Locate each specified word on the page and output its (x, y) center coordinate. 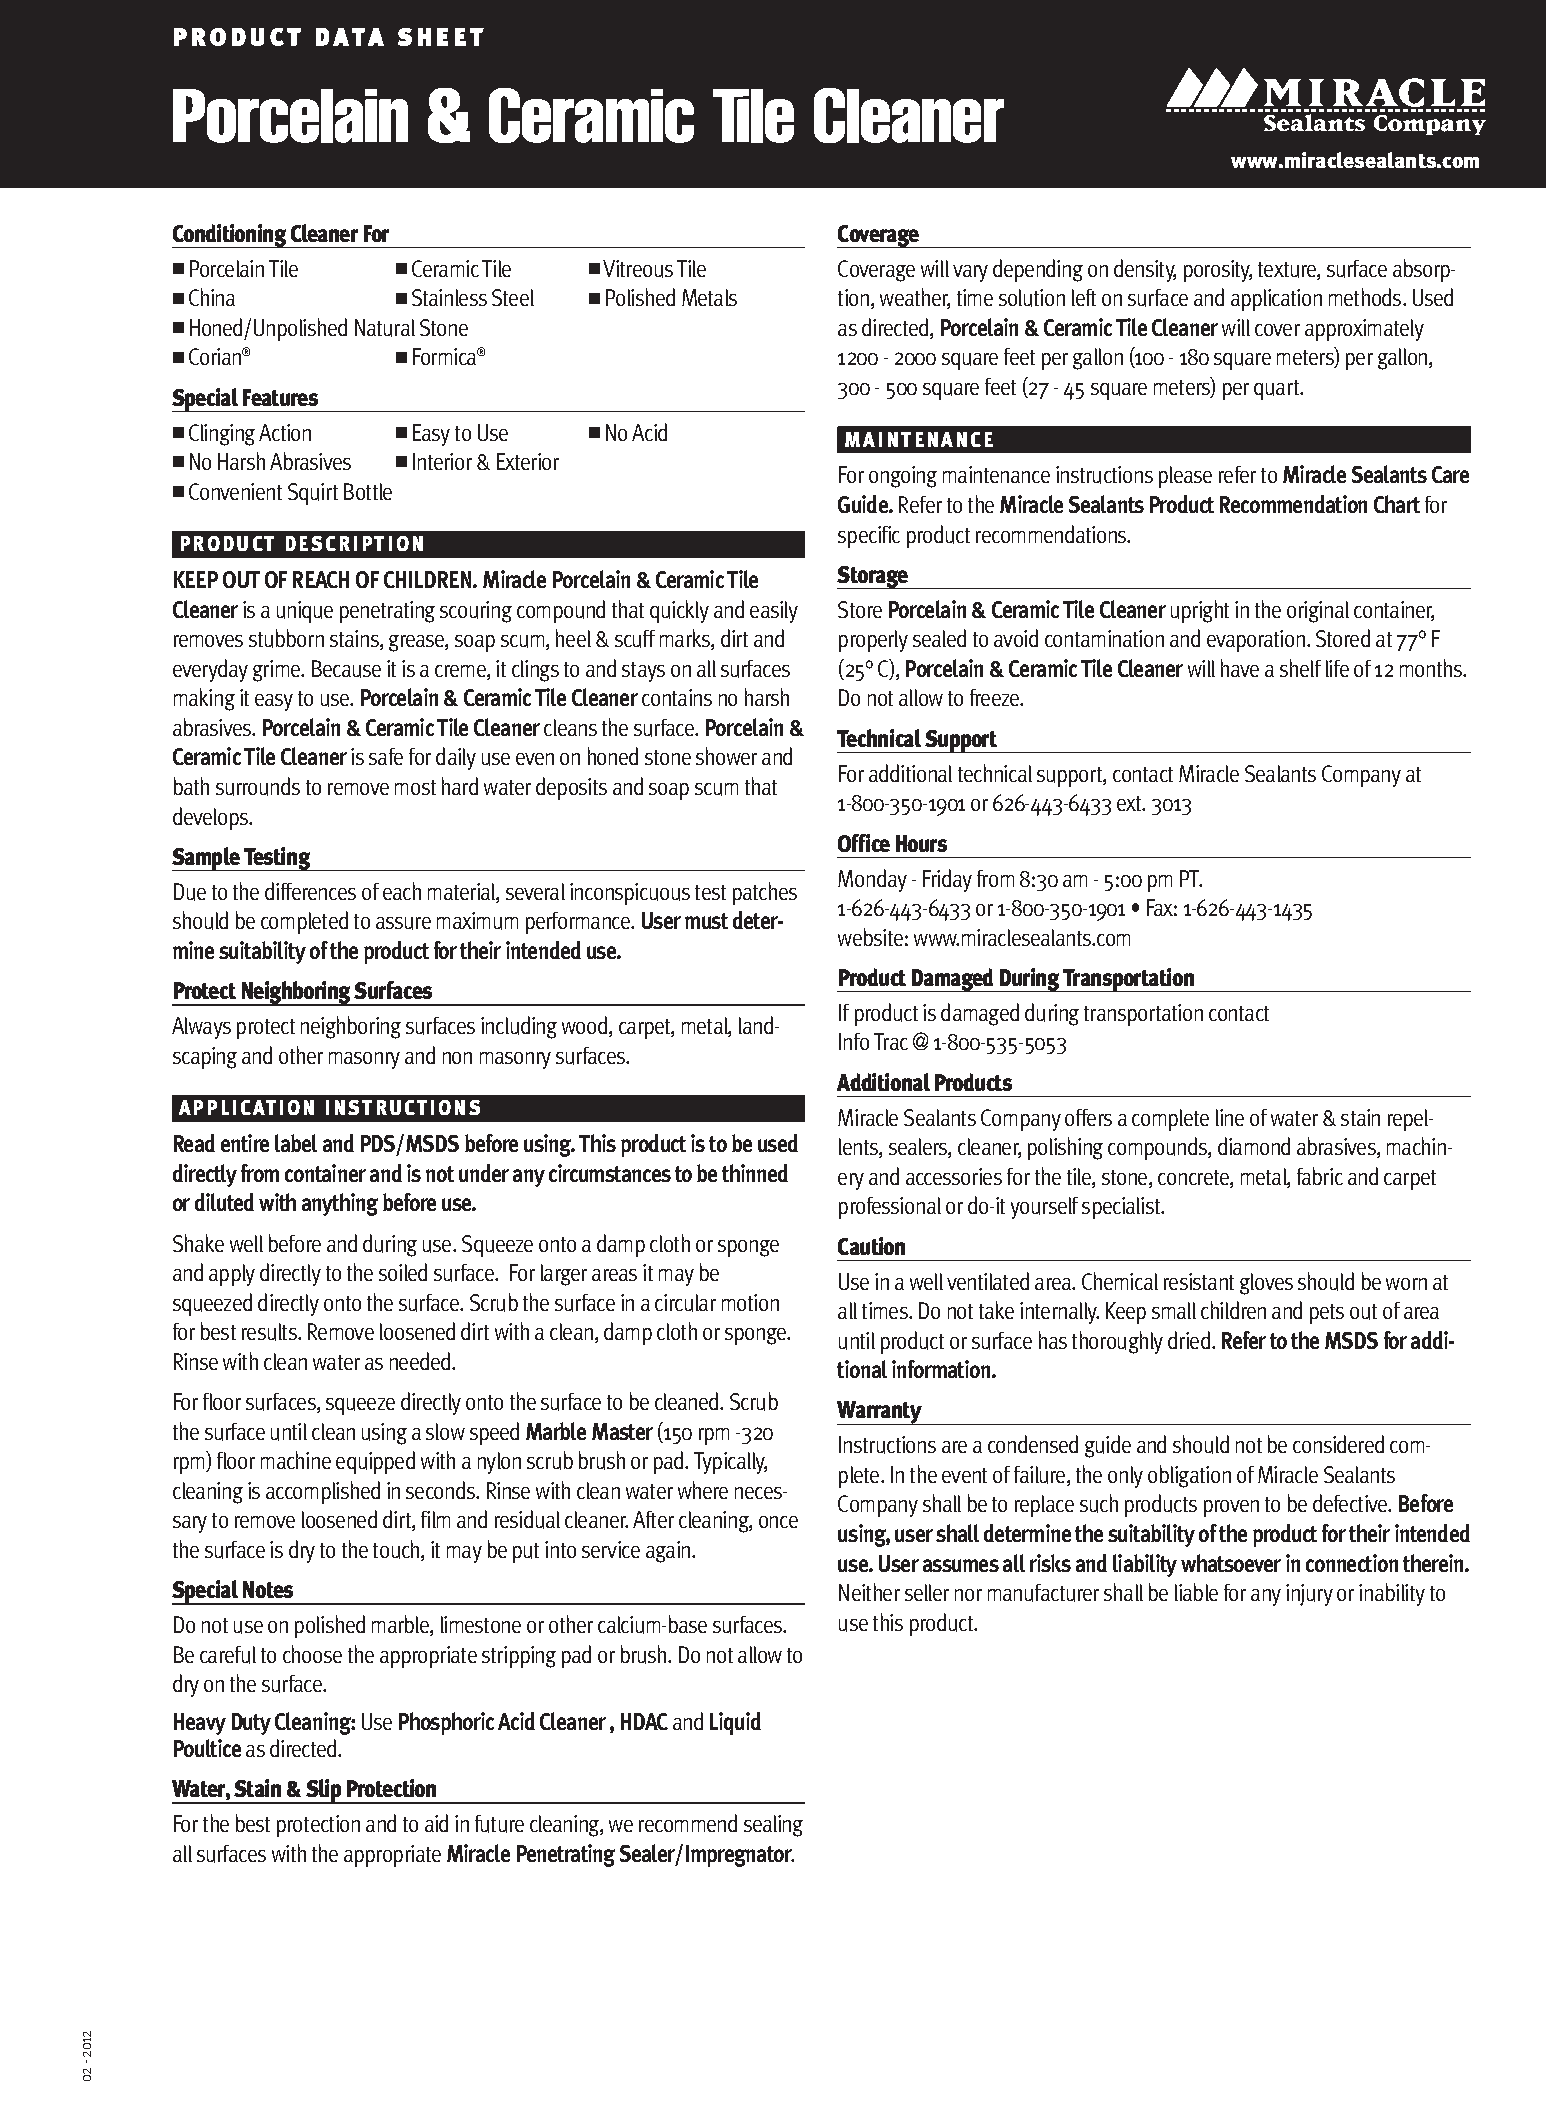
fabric (1320, 1176)
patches (765, 893)
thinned (755, 1173)
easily (774, 612)
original (1318, 612)
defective (1351, 1503)
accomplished (323, 1492)
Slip (323, 1791)
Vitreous (638, 269)
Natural (385, 328)
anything (340, 1204)
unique (305, 612)
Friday (947, 880)
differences (310, 891)
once (778, 1522)
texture (1288, 271)
